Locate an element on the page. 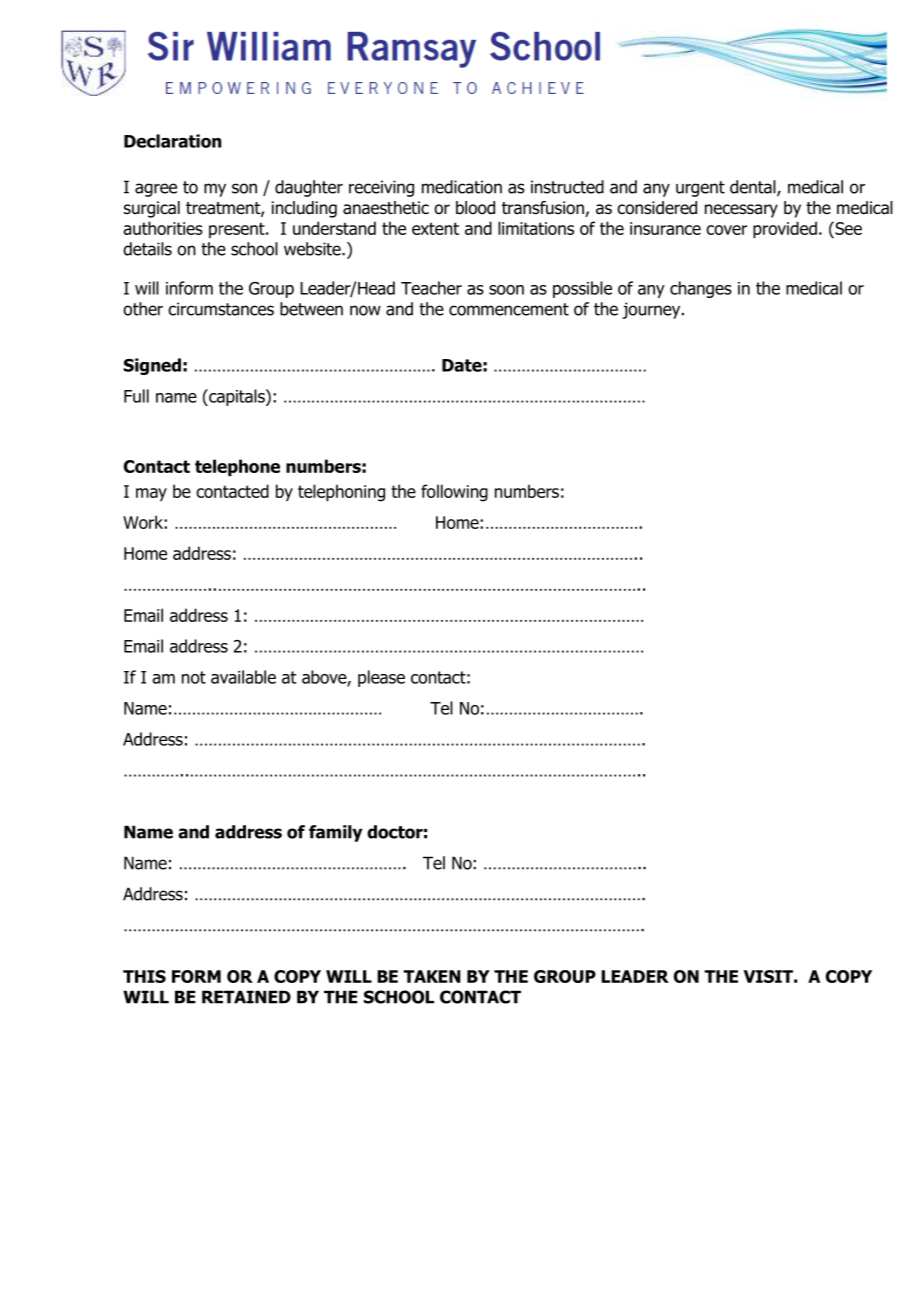 The width and height of the page is (924, 1308). son is located at coordinates (244, 188).
